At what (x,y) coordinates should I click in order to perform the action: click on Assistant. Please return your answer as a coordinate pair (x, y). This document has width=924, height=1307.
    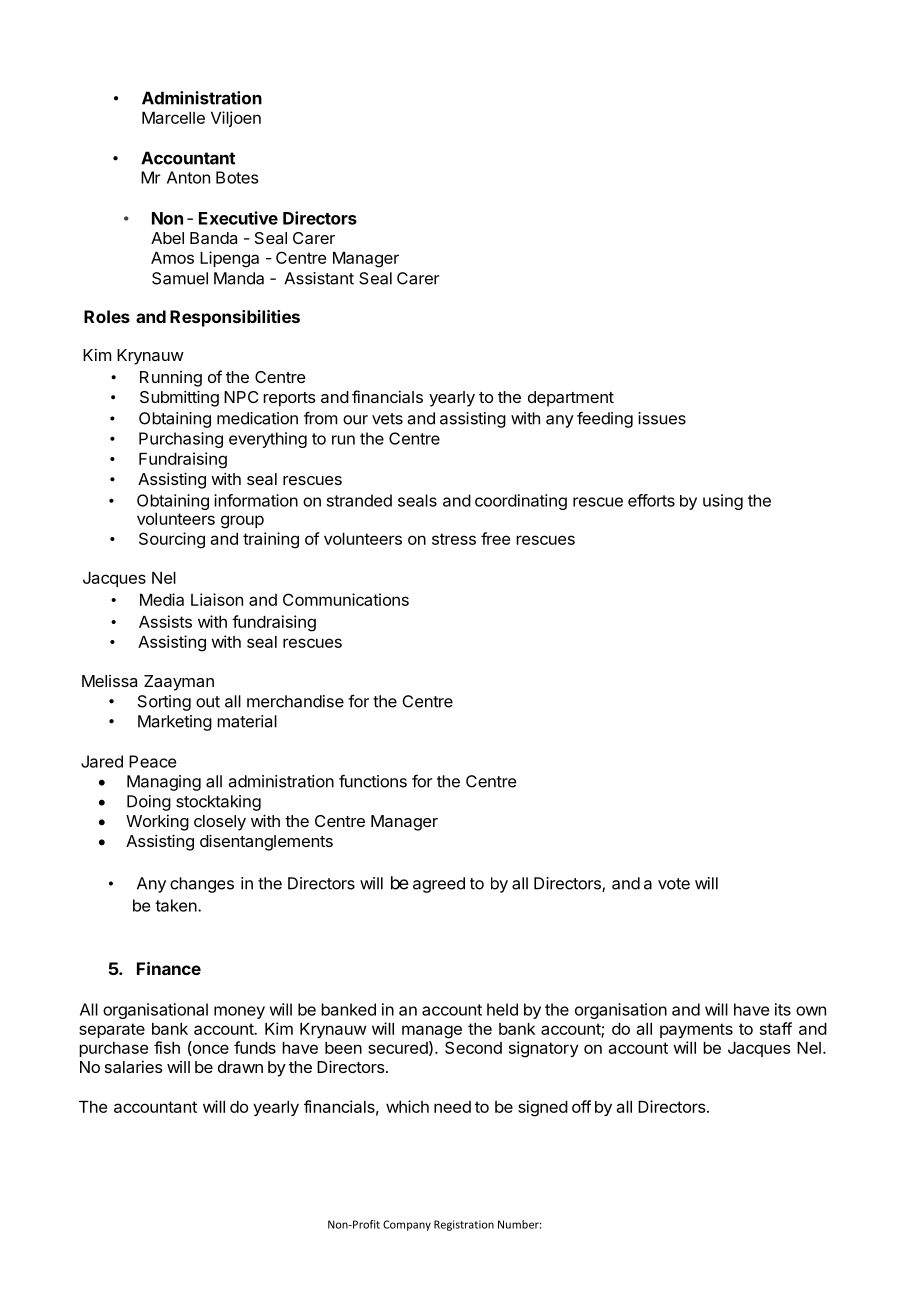
    Looking at the image, I should click on (319, 278).
